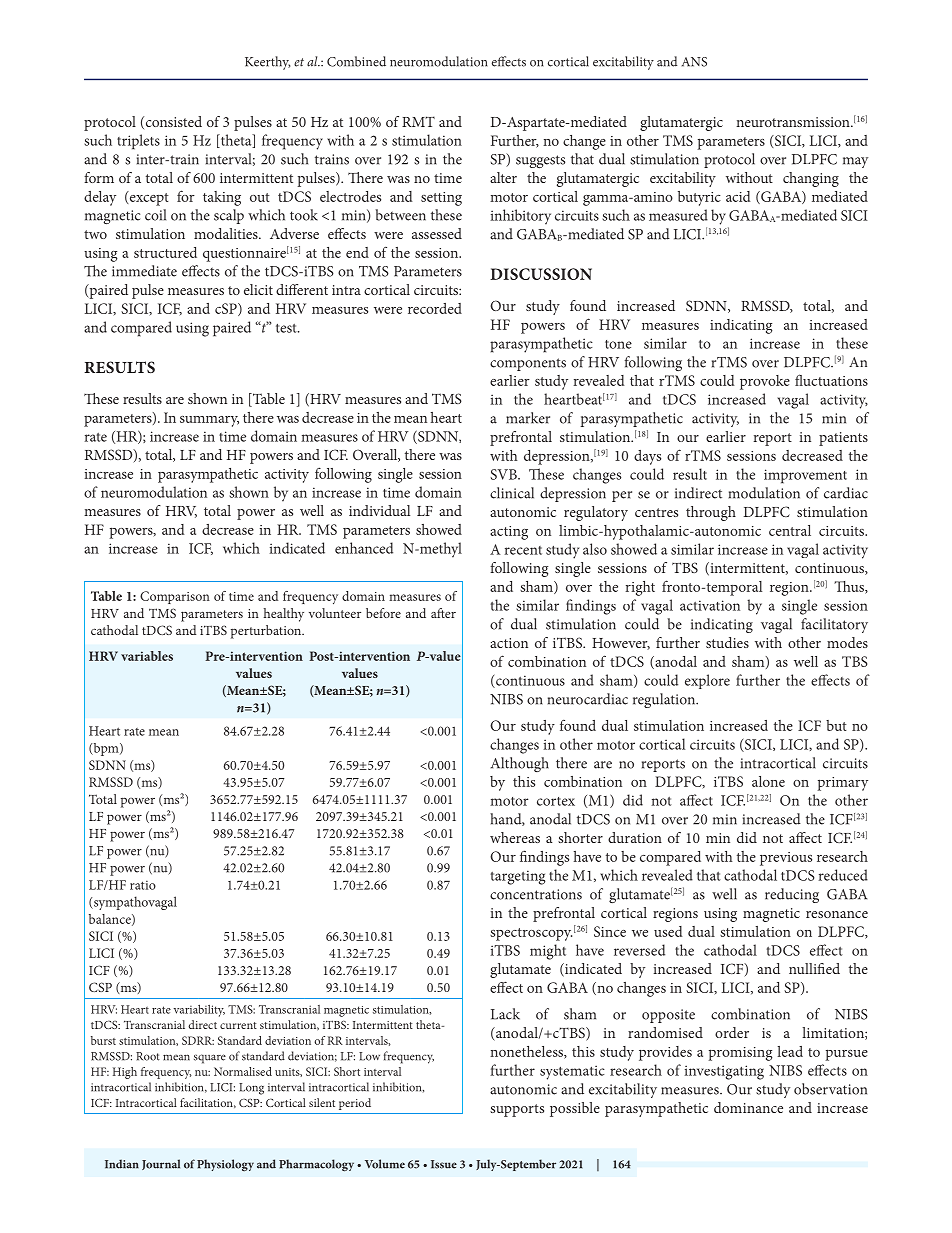 The height and width of the screenshot is (1233, 952). I want to click on changing, so click(811, 179).
